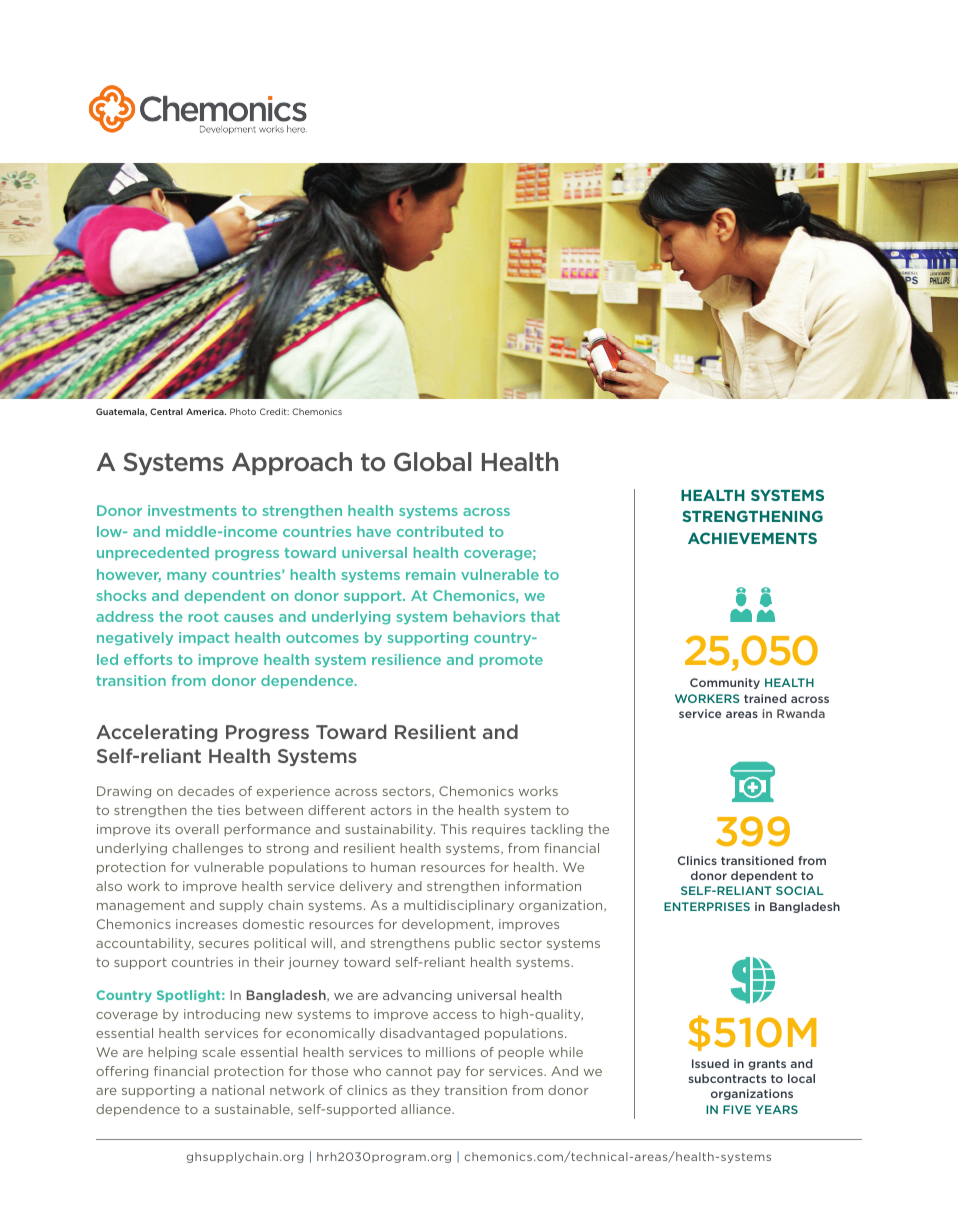 The image size is (958, 1232). I want to click on Central, so click(166, 411).
